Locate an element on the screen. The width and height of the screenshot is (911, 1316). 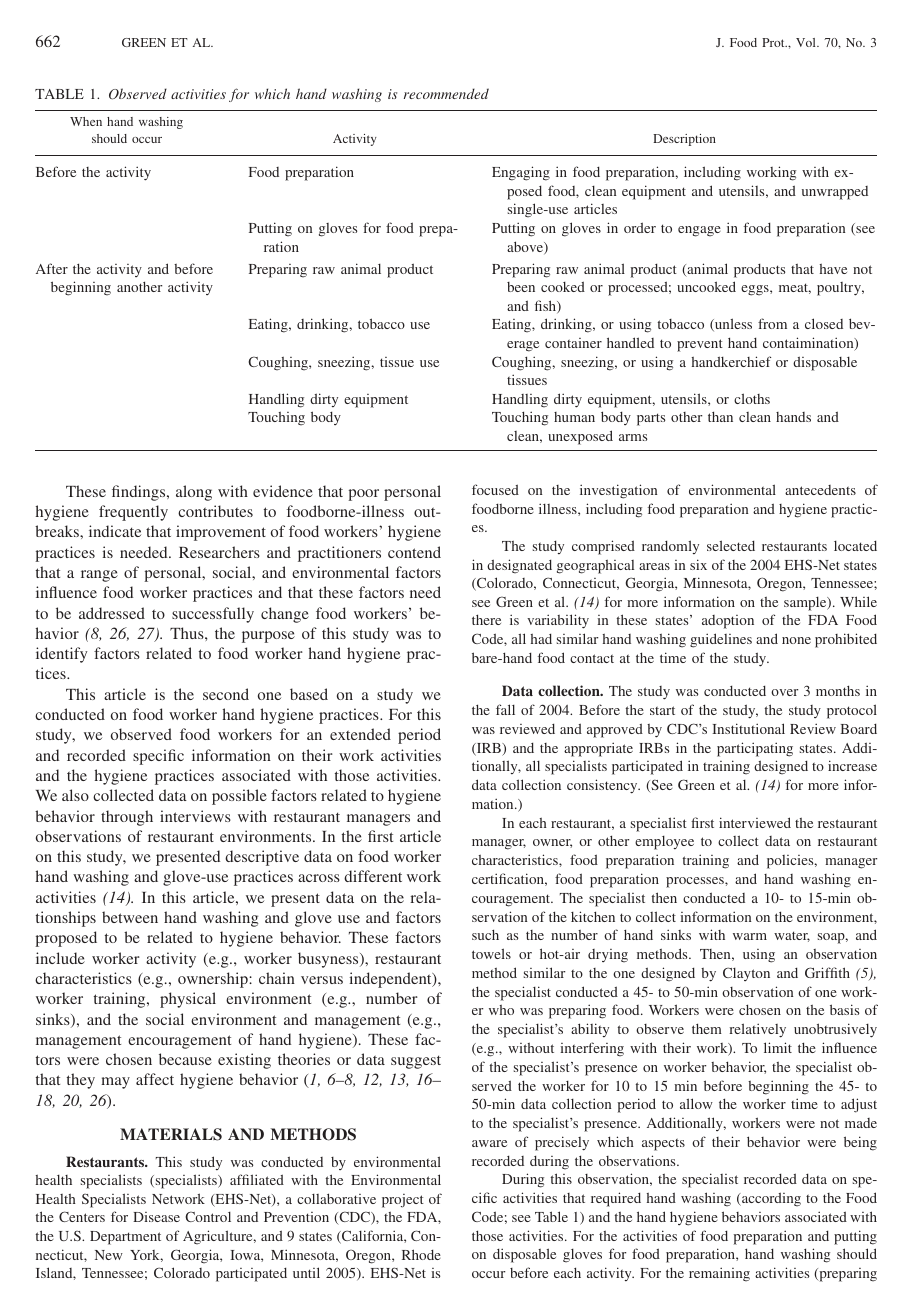
been is located at coordinates (521, 287).
